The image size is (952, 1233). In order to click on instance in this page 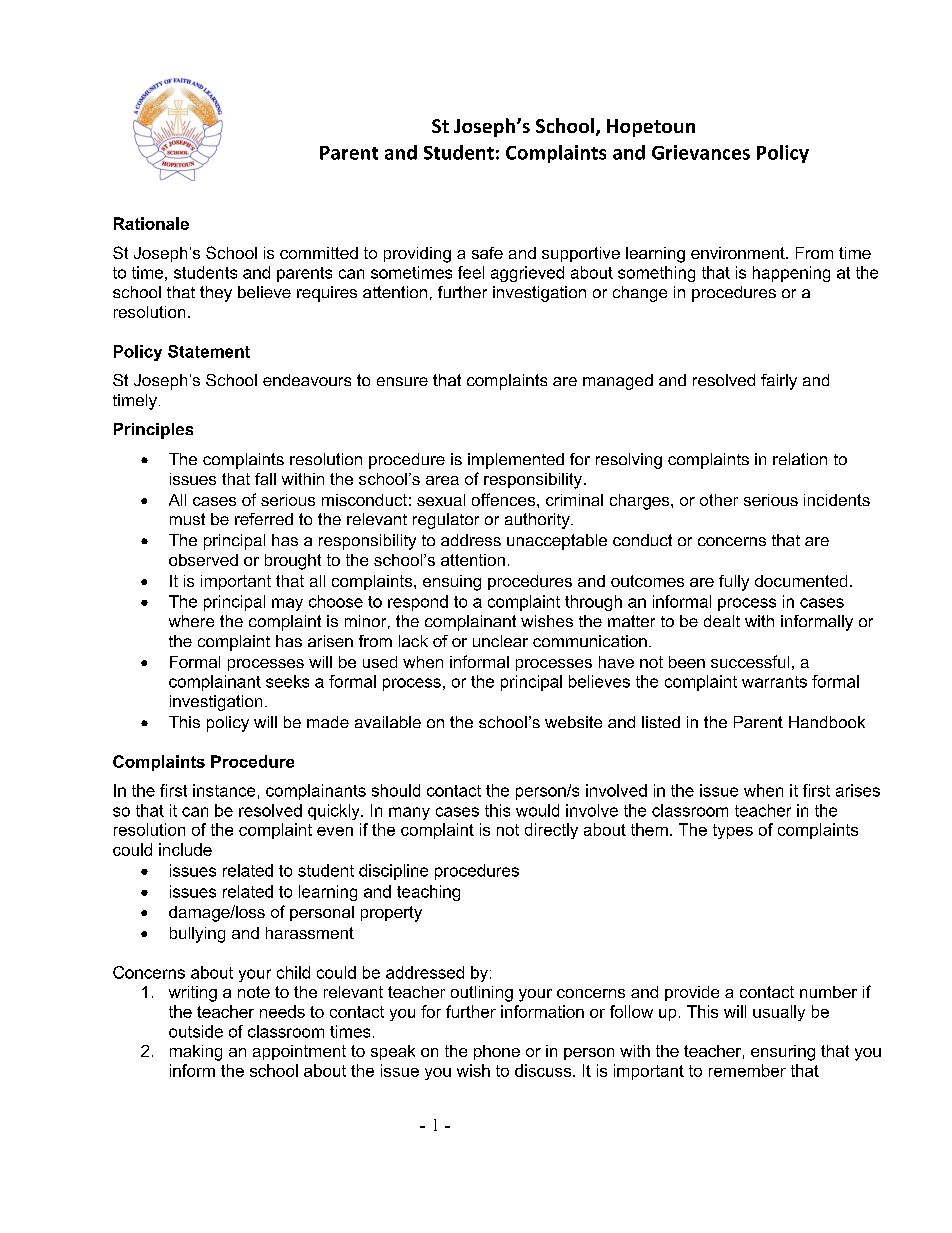, I will do `click(224, 790)`.
